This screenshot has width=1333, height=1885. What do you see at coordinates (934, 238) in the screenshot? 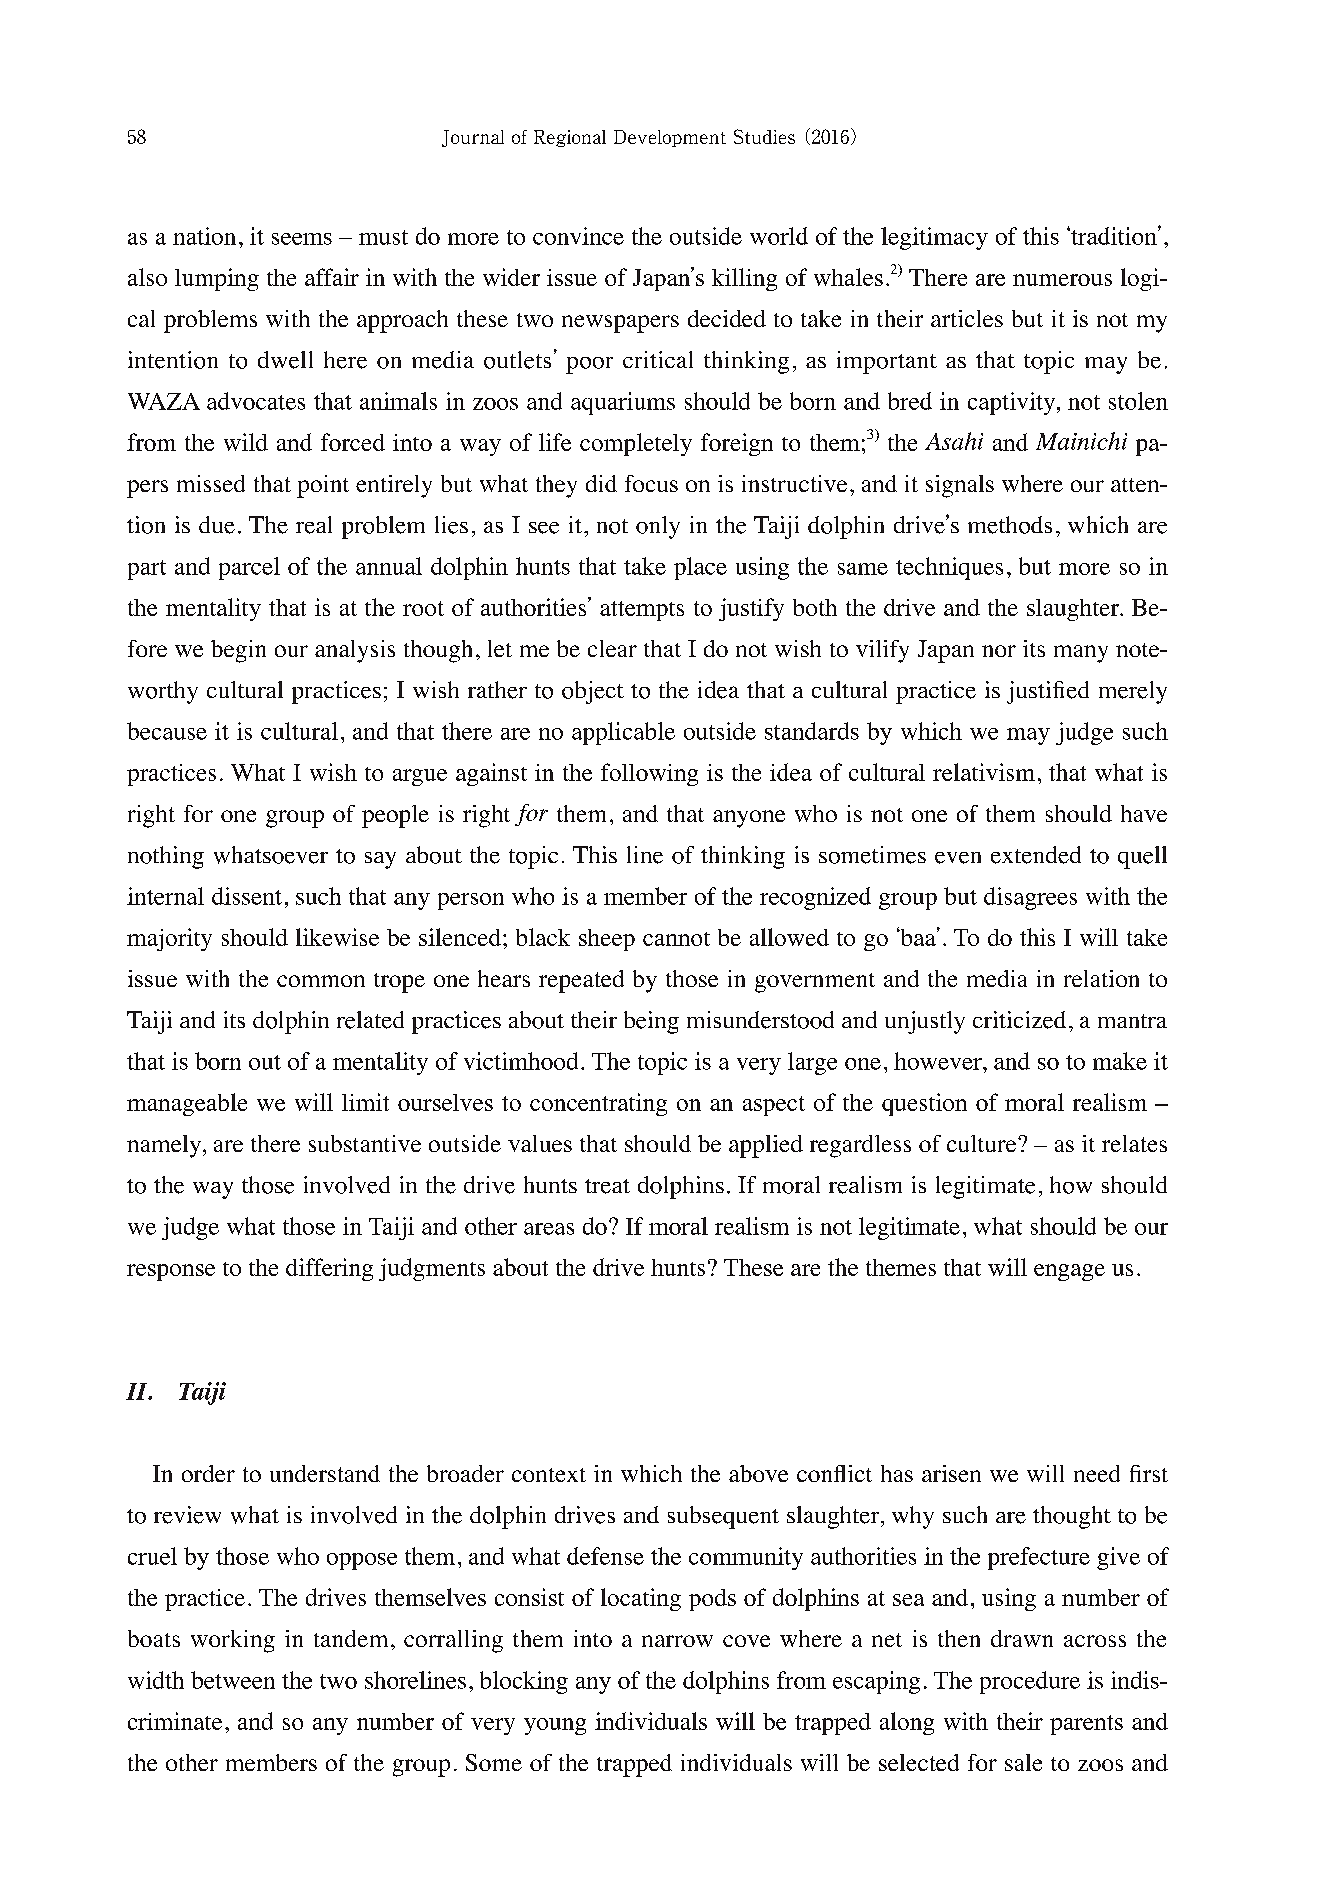
I see `legitimacy` at bounding box center [934, 238].
